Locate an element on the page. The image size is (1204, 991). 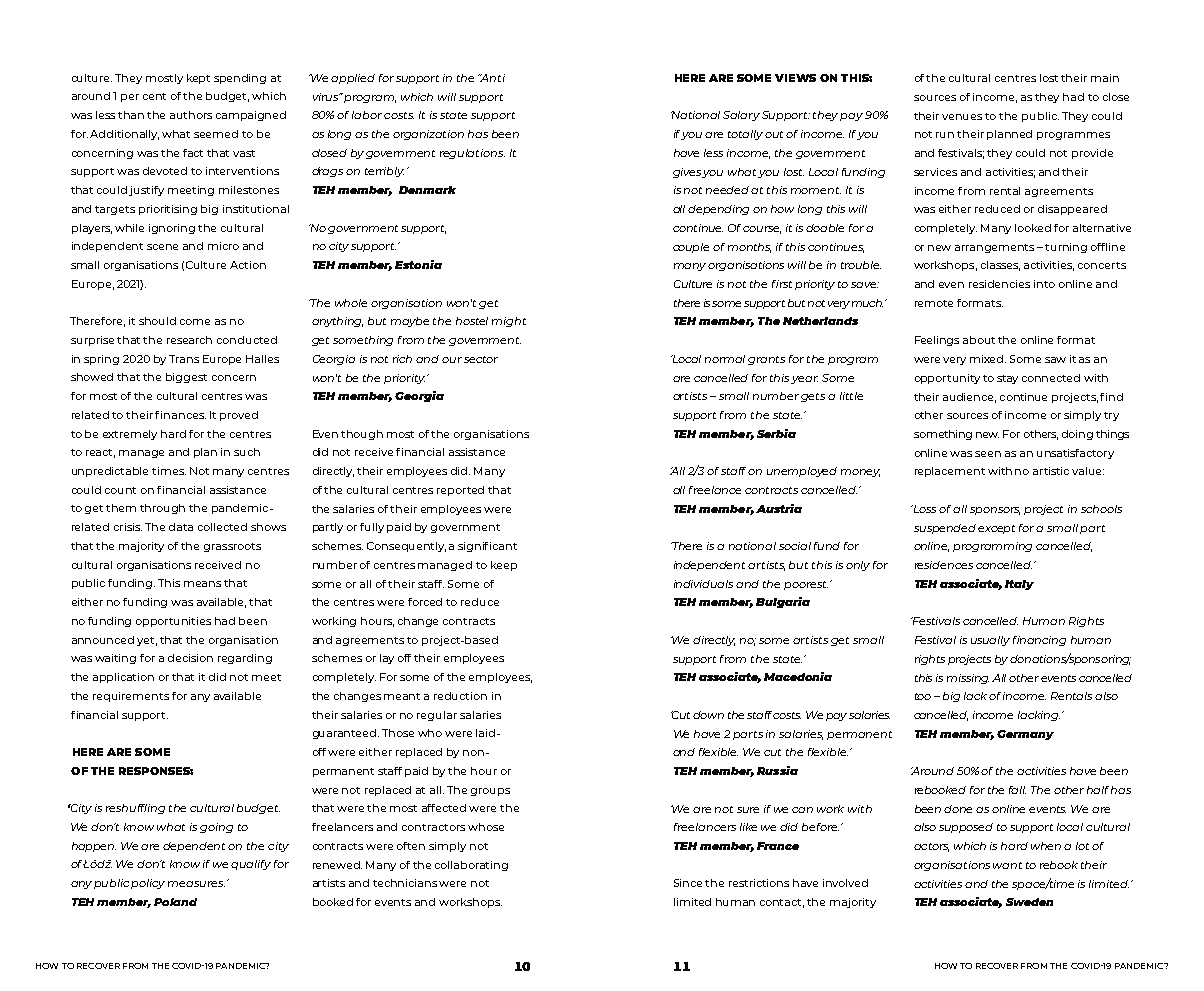
Since is located at coordinates (688, 883).
